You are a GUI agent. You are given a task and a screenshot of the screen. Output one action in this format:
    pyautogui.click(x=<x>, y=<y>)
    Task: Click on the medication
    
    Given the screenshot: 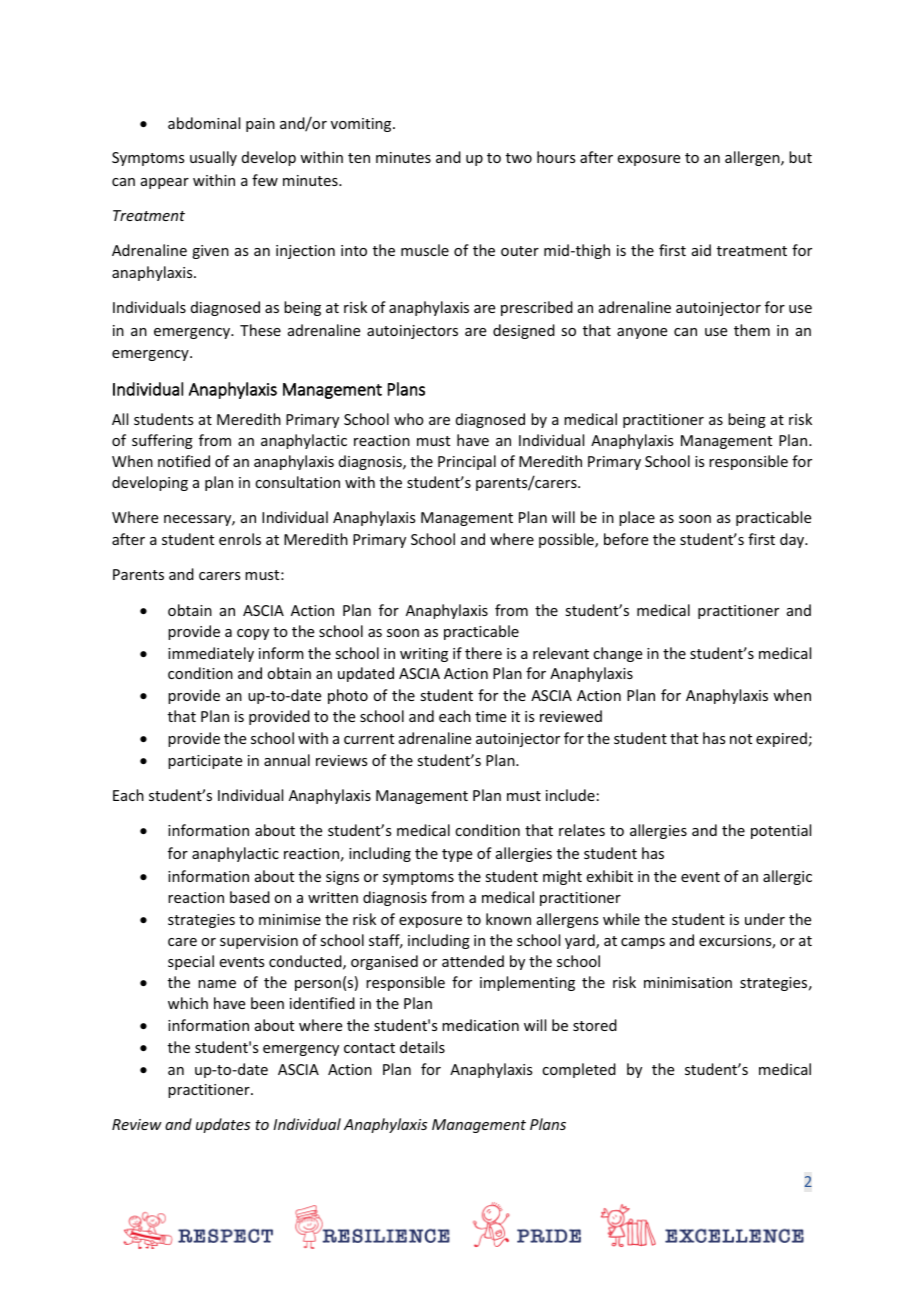 What is the action you would take?
    pyautogui.click(x=480, y=1025)
